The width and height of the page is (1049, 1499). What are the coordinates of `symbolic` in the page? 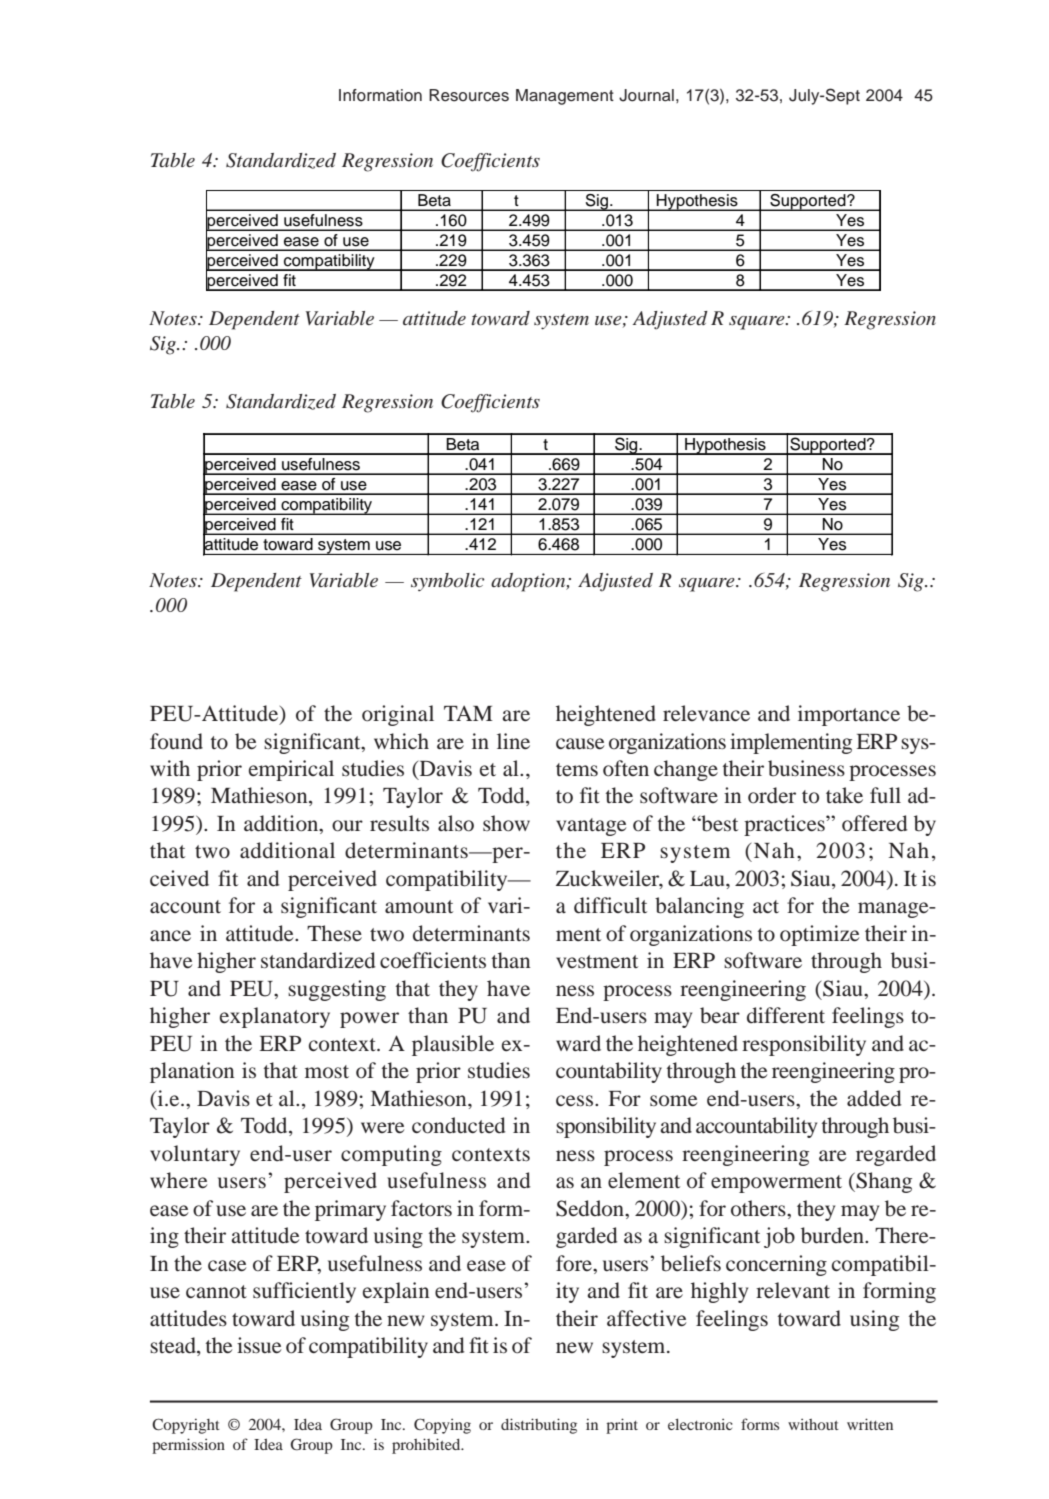 It's located at (448, 582).
